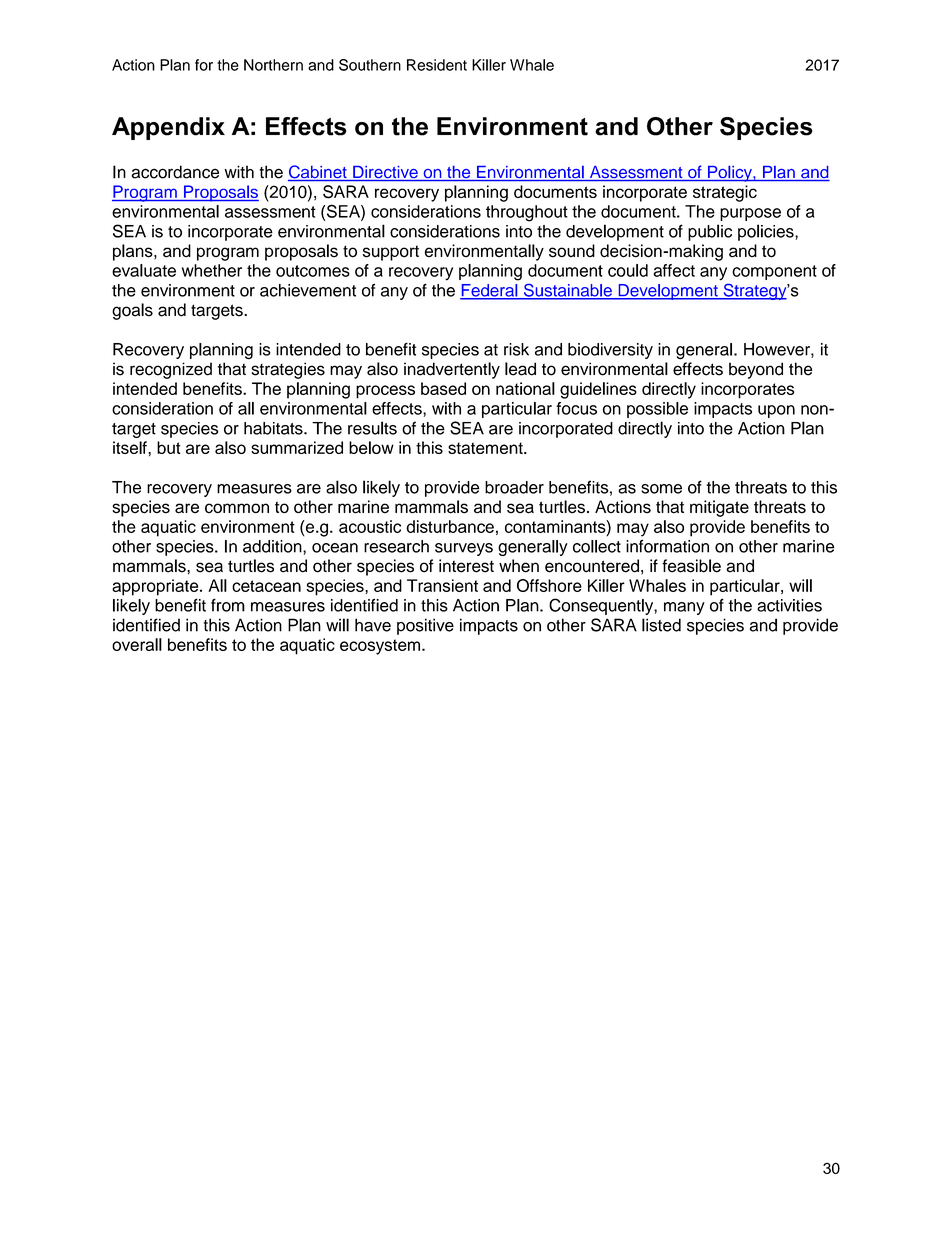 The width and height of the page is (952, 1233). I want to click on public, so click(710, 232).
